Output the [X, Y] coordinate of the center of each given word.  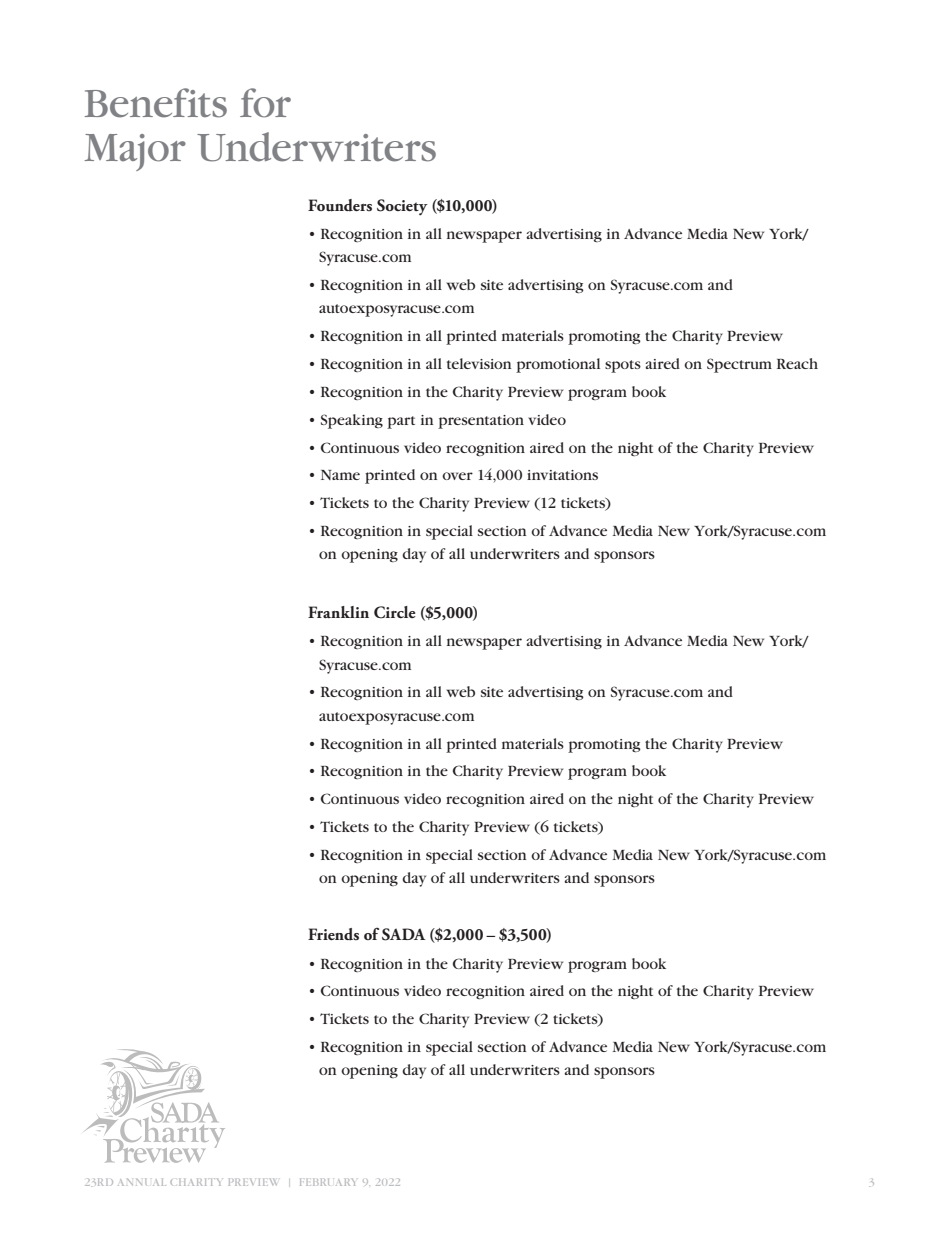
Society [402, 207]
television [479, 363]
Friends [333, 934]
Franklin [338, 612]
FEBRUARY [327, 1182]
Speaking [352, 421]
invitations [562, 475]
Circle [395, 612]
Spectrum [739, 365]
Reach [797, 363]
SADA [403, 934]
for [265, 103]
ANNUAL [142, 1182]
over [457, 476]
